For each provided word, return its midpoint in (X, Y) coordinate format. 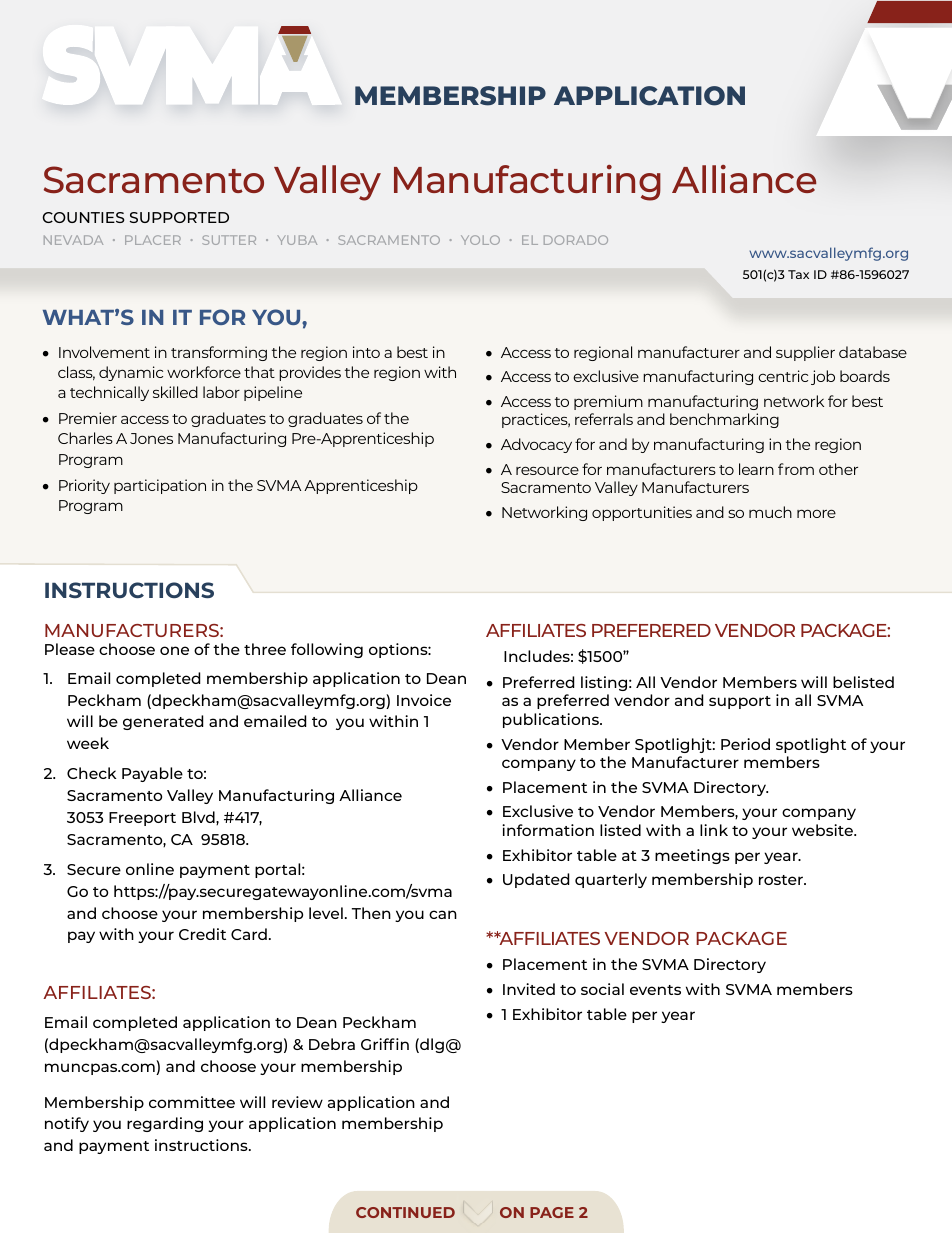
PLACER (153, 240)
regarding (165, 1124)
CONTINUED (405, 1212)
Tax (798, 274)
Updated (536, 880)
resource (547, 470)
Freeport (142, 819)
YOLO (480, 240)
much (770, 512)
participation (160, 486)
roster (782, 880)
